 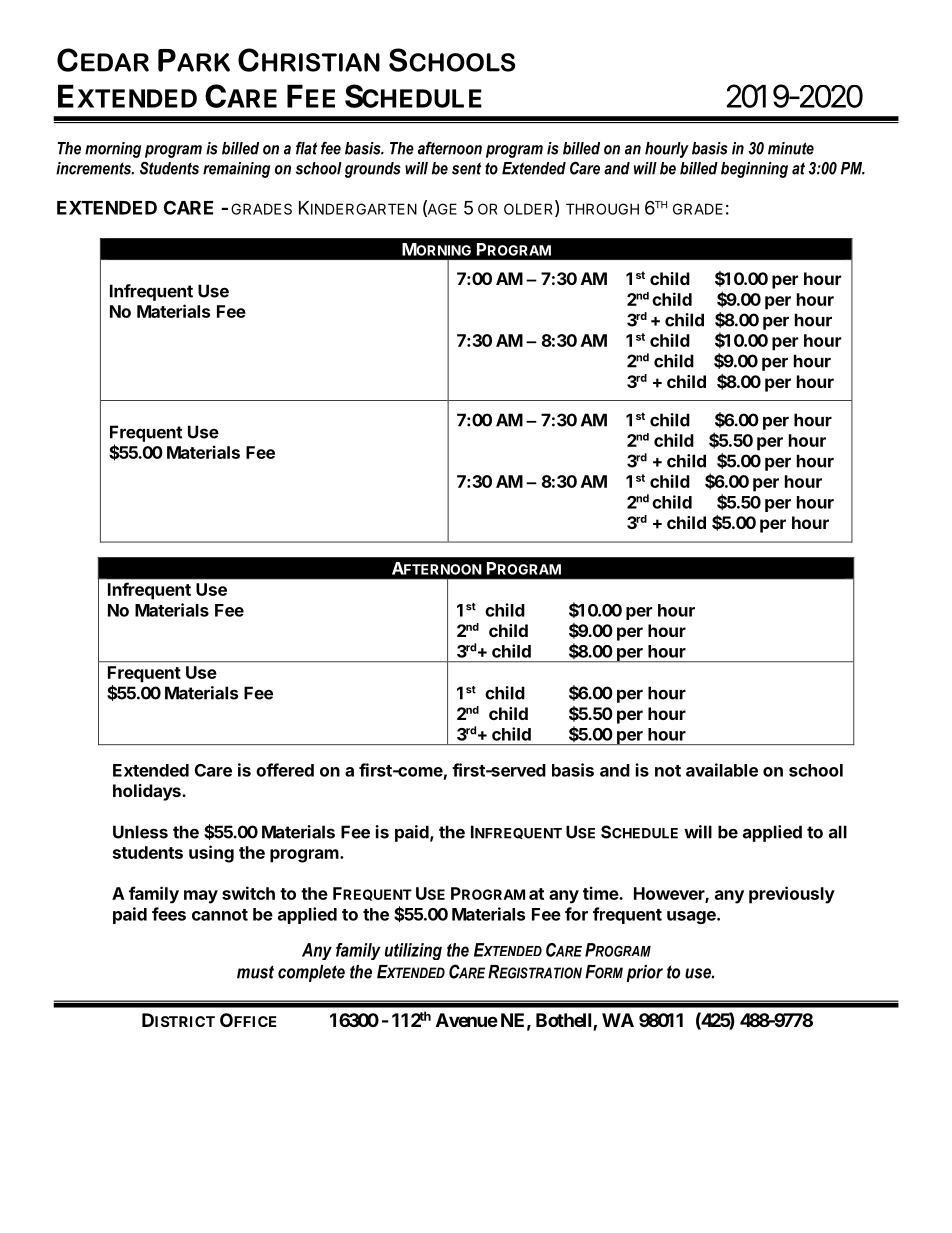 I want to click on holidays, so click(x=148, y=792).
